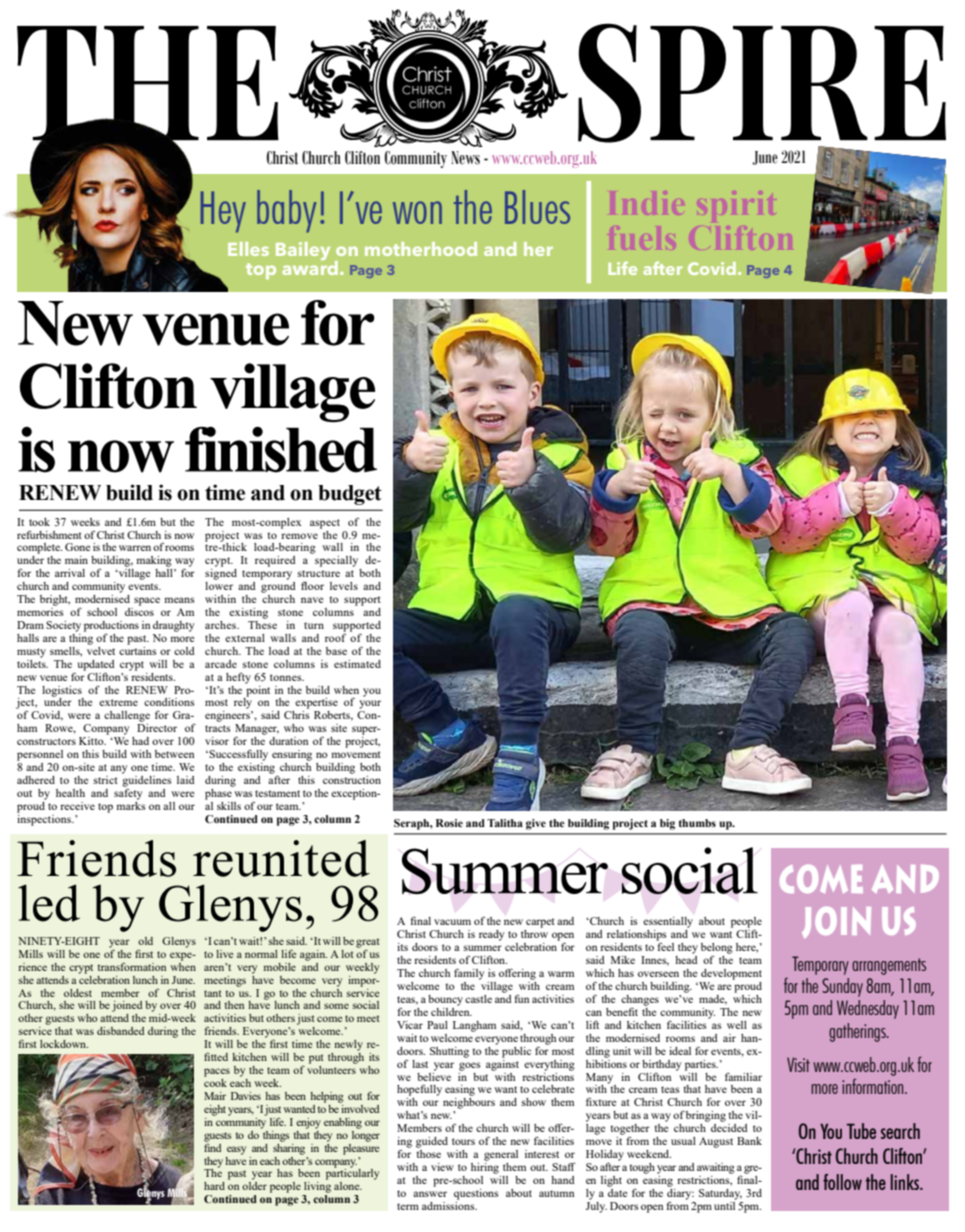 The image size is (965, 1232). I want to click on baby, so click(287, 211).
